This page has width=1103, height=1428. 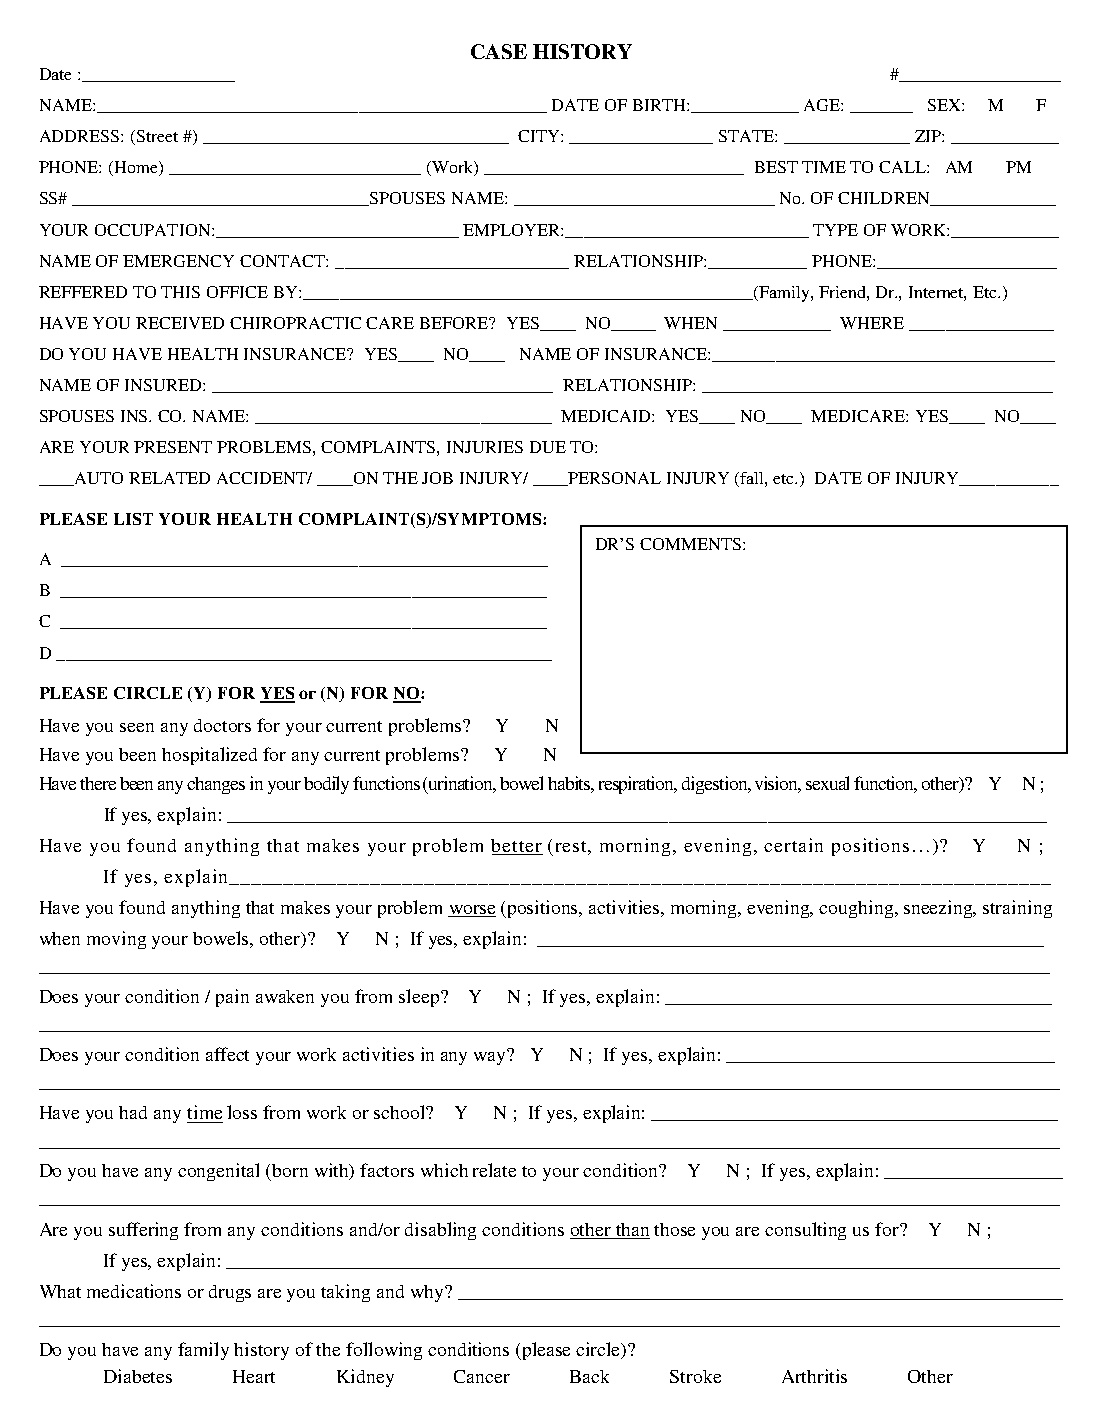 I want to click on WHERE, so click(x=872, y=323).
